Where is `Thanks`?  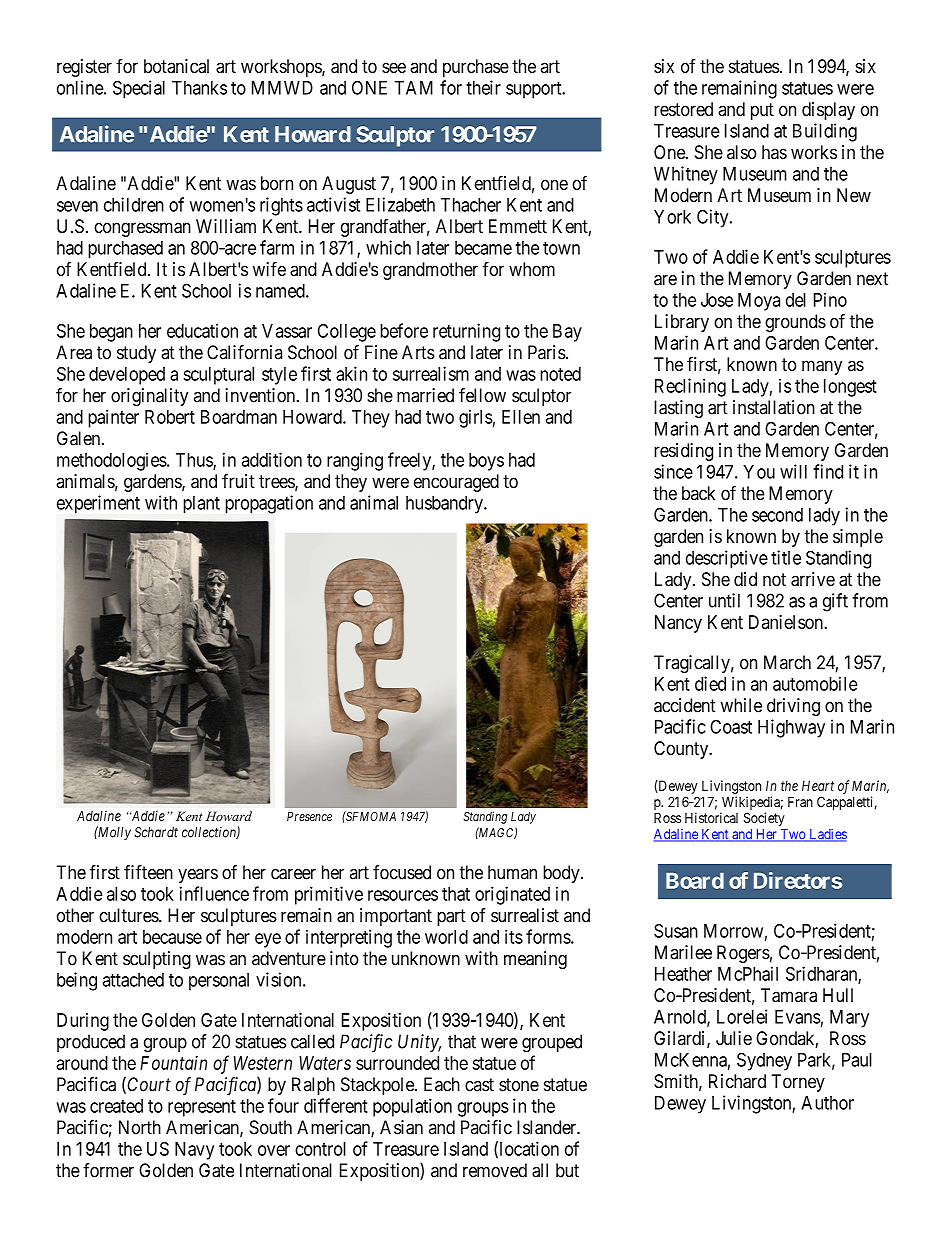
Thanks is located at coordinates (199, 88).
